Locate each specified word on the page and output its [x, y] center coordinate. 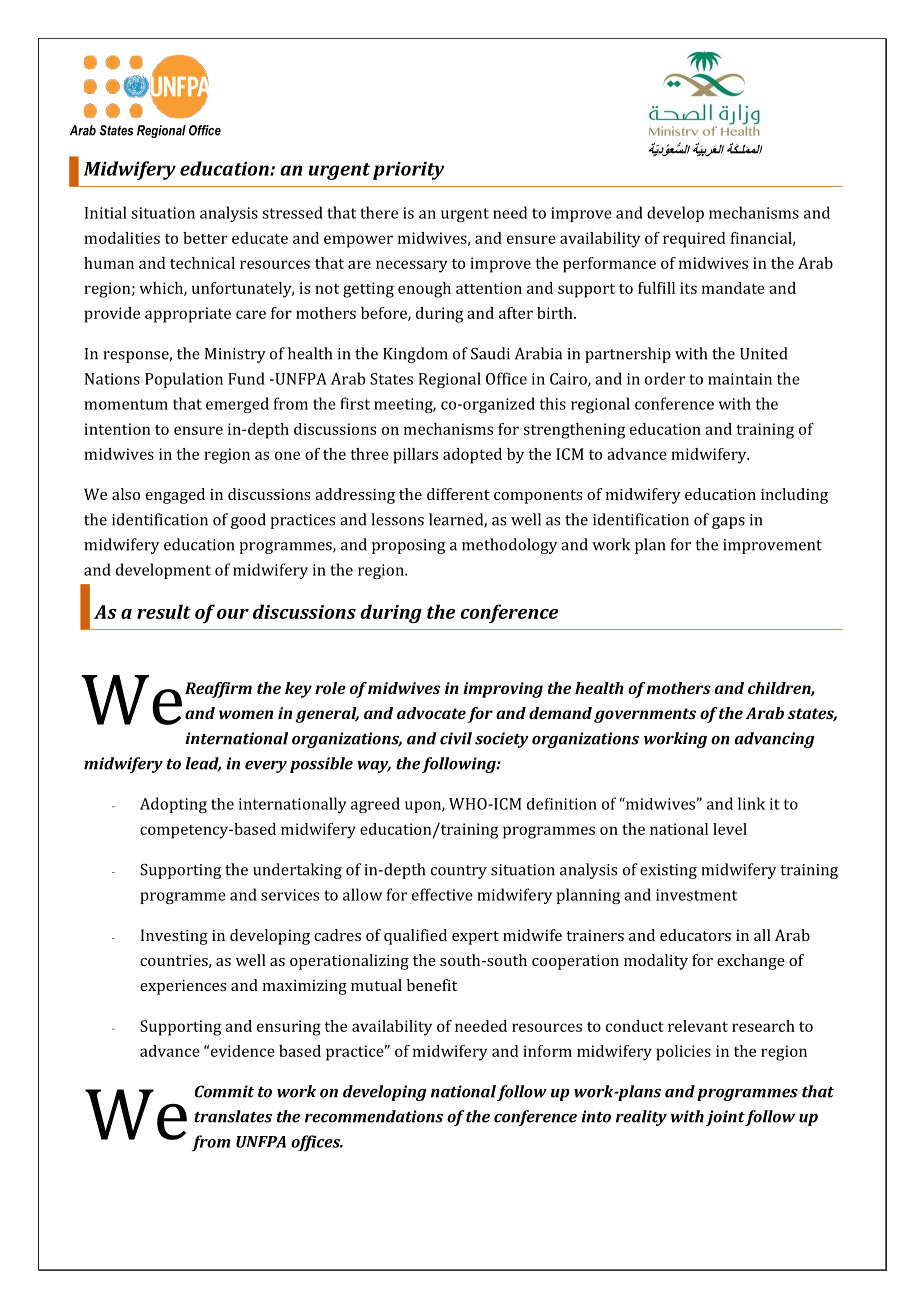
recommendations [374, 1116]
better [205, 238]
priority [409, 171]
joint [725, 1118]
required [694, 240]
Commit [224, 1091]
